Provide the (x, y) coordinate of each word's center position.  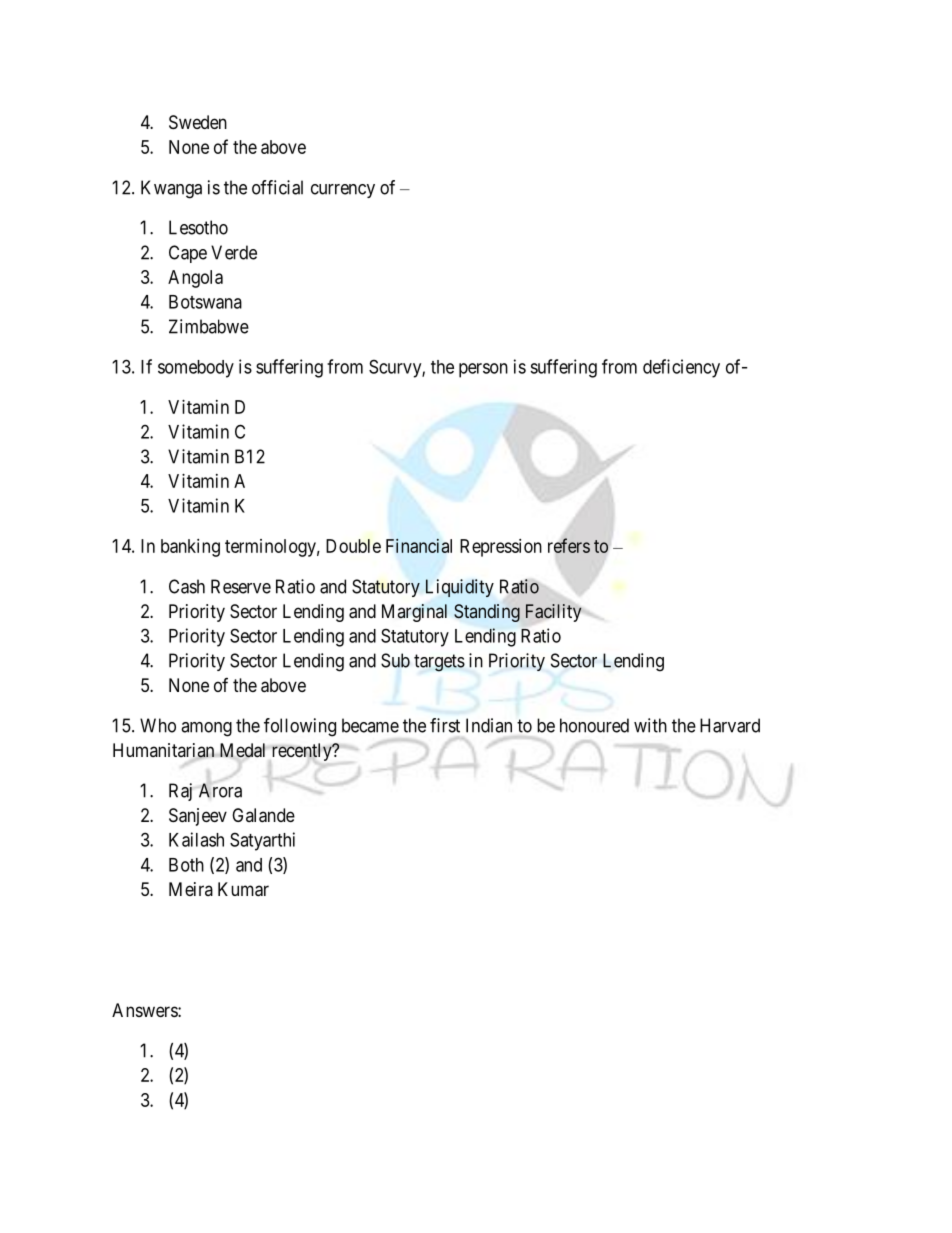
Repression (501, 548)
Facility (553, 613)
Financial (419, 546)
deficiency (681, 368)
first (445, 725)
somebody (196, 369)
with (650, 725)
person (483, 370)
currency (343, 191)
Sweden (198, 122)
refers (569, 545)
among (206, 729)
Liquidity (460, 588)
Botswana (205, 302)
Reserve (241, 586)
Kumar (243, 889)
